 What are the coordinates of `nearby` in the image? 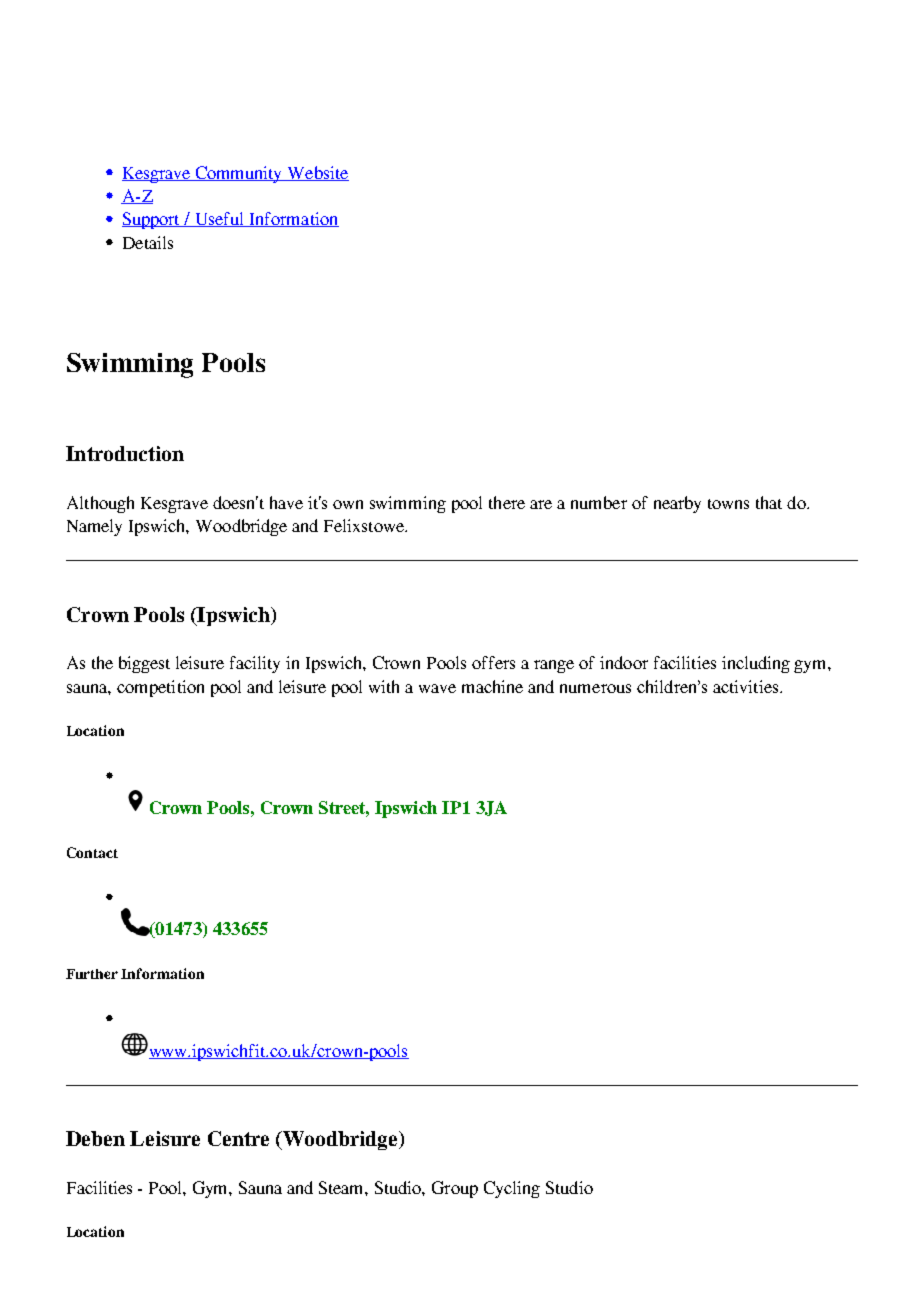 It's located at (677, 504).
